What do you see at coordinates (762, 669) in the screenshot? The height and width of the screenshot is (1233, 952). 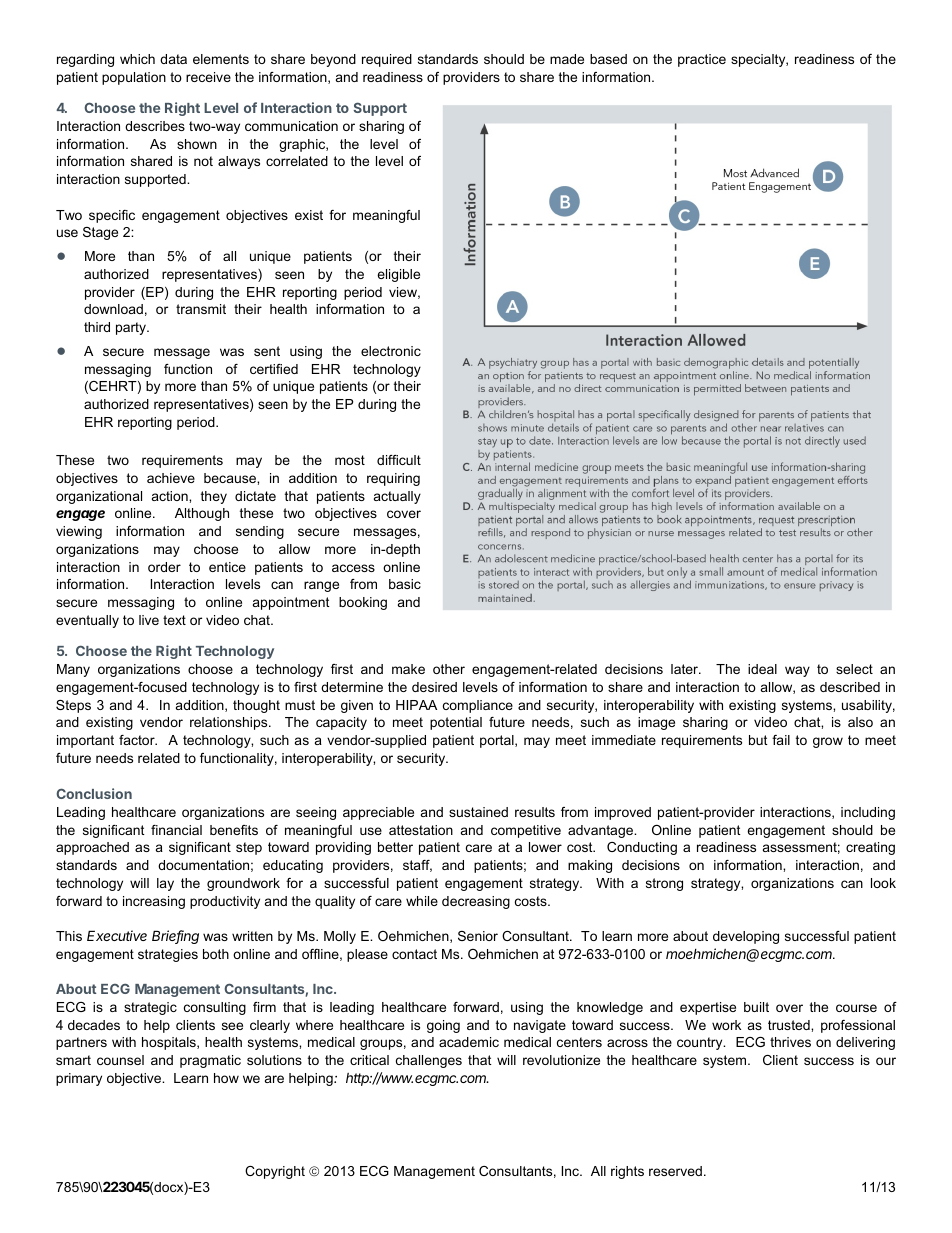 I see `ideal` at bounding box center [762, 669].
